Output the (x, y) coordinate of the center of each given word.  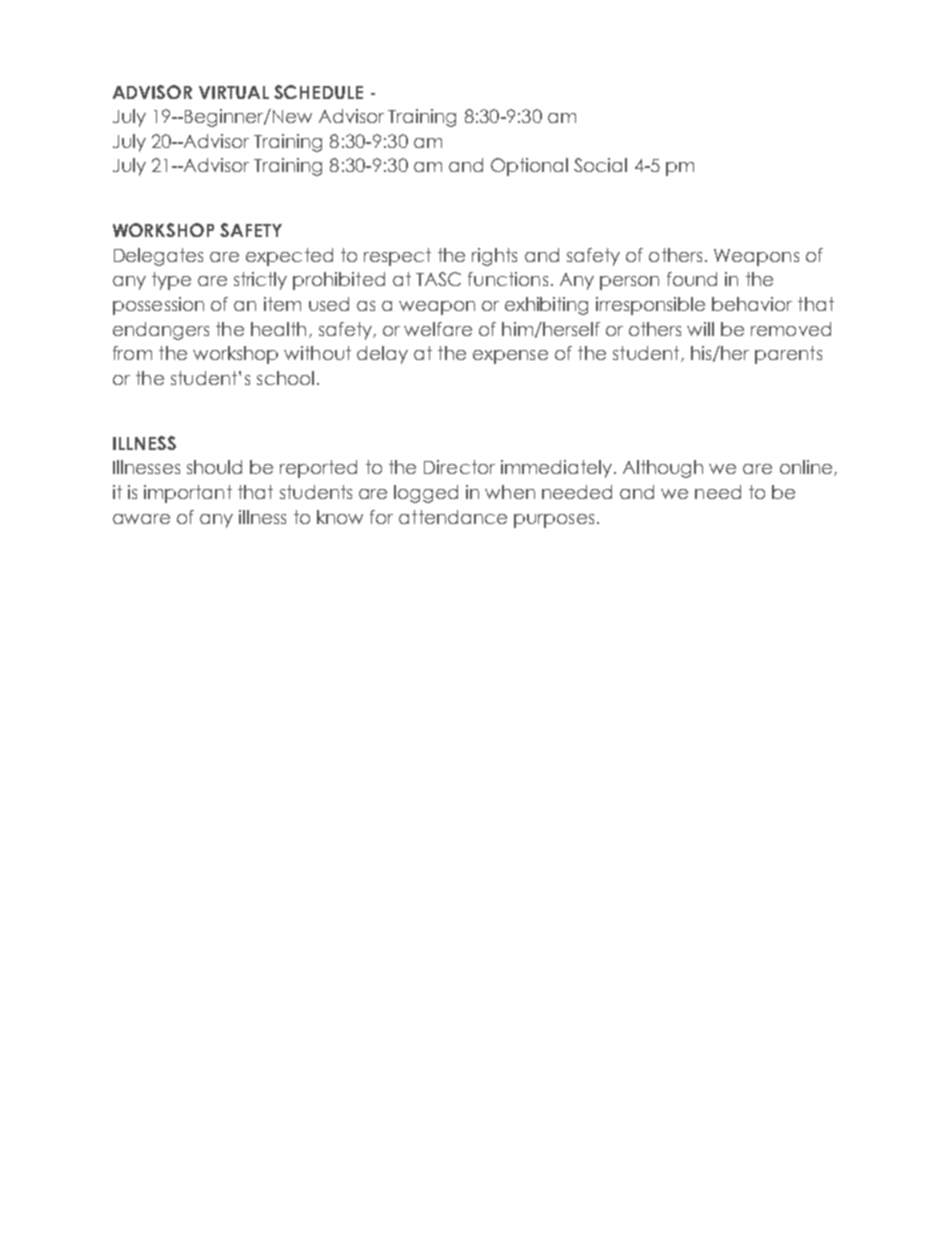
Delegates (158, 257)
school (285, 378)
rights (494, 257)
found (692, 279)
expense (510, 357)
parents (788, 355)
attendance (453, 517)
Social (600, 165)
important (188, 494)
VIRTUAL (234, 92)
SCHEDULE (318, 92)
